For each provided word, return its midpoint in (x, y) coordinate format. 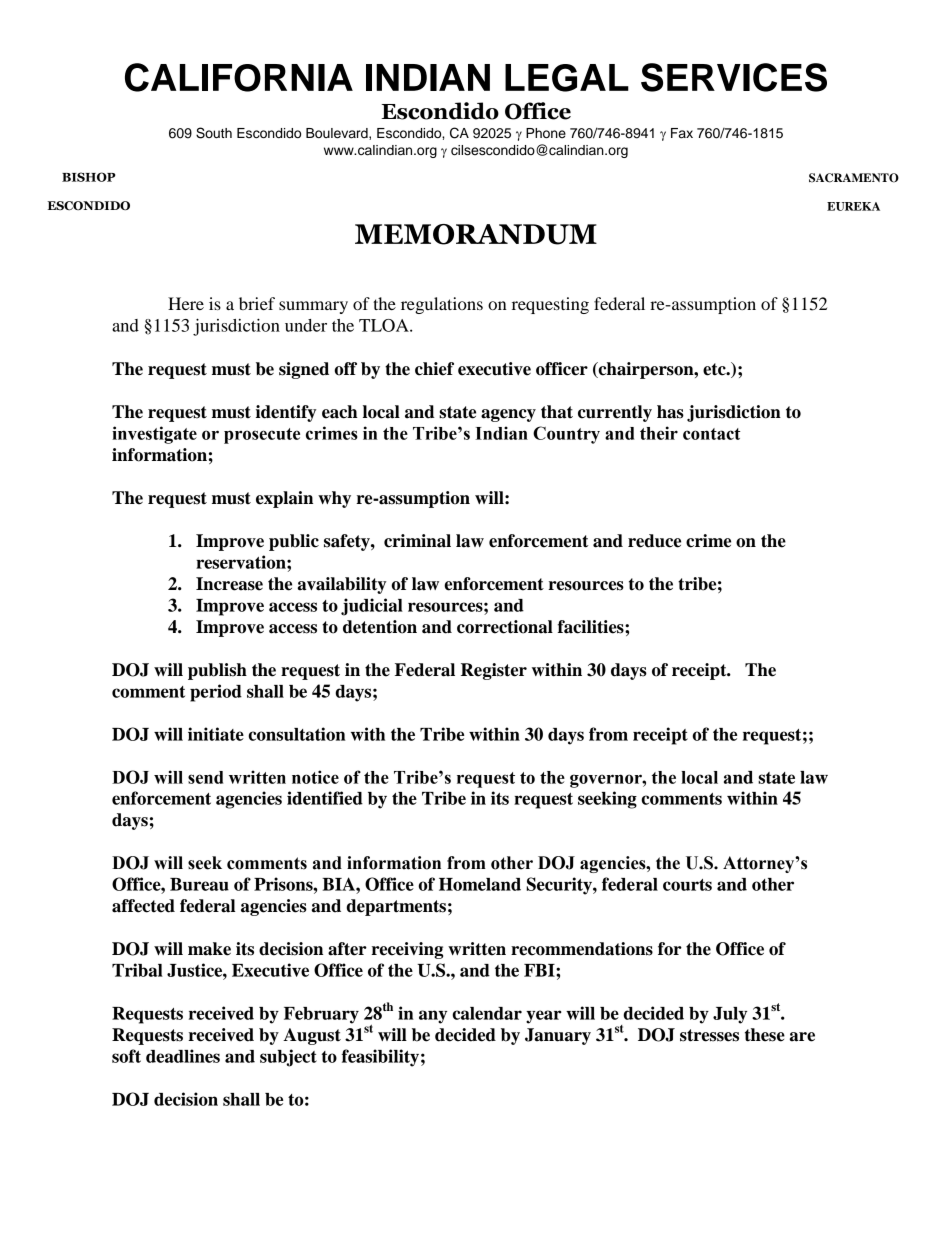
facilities (592, 627)
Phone (546, 133)
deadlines (183, 1056)
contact (712, 434)
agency (508, 415)
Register (494, 671)
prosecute (262, 436)
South (214, 133)
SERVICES (734, 77)
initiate (216, 734)
